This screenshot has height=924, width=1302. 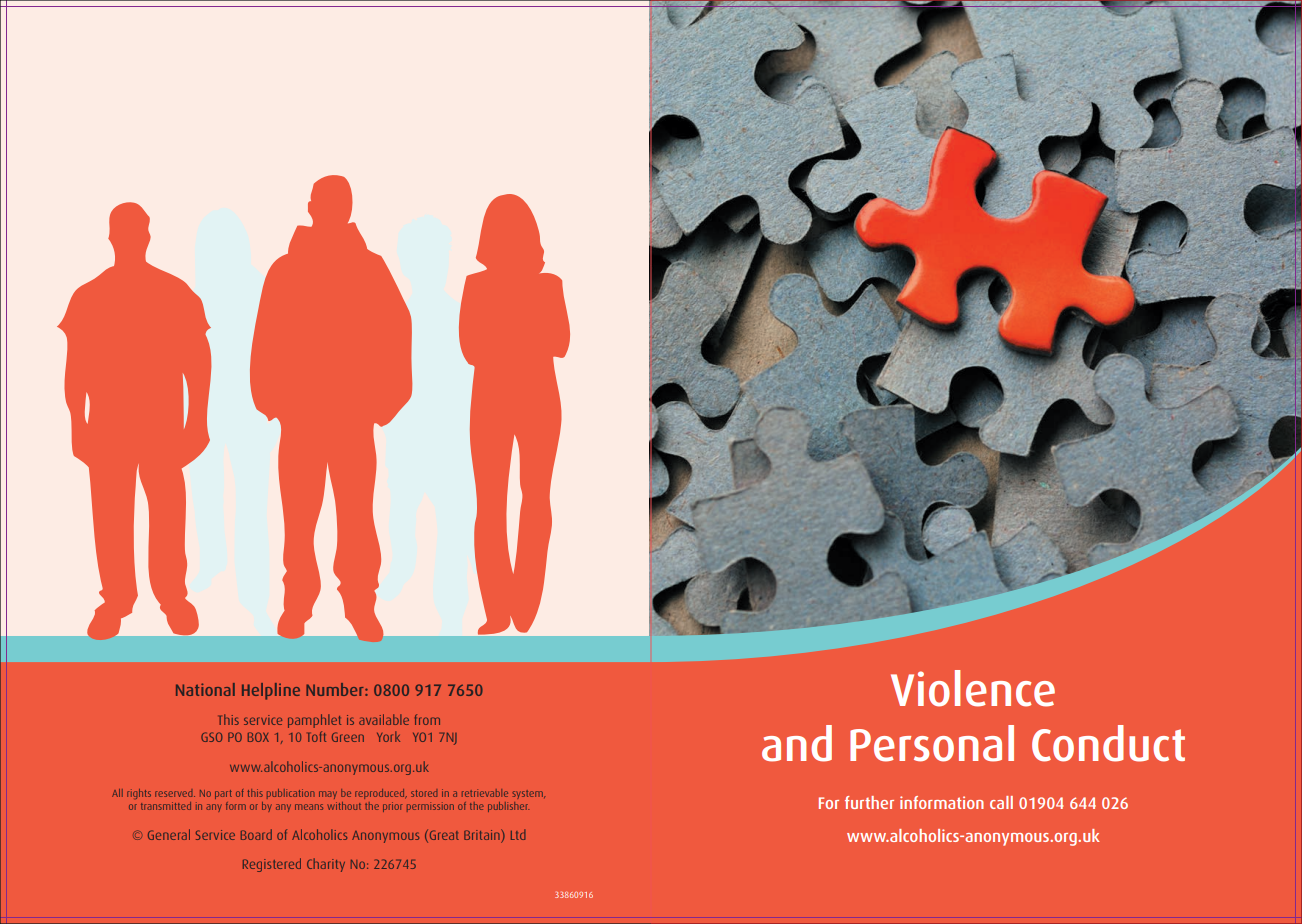 I want to click on call, so click(x=1001, y=802).
